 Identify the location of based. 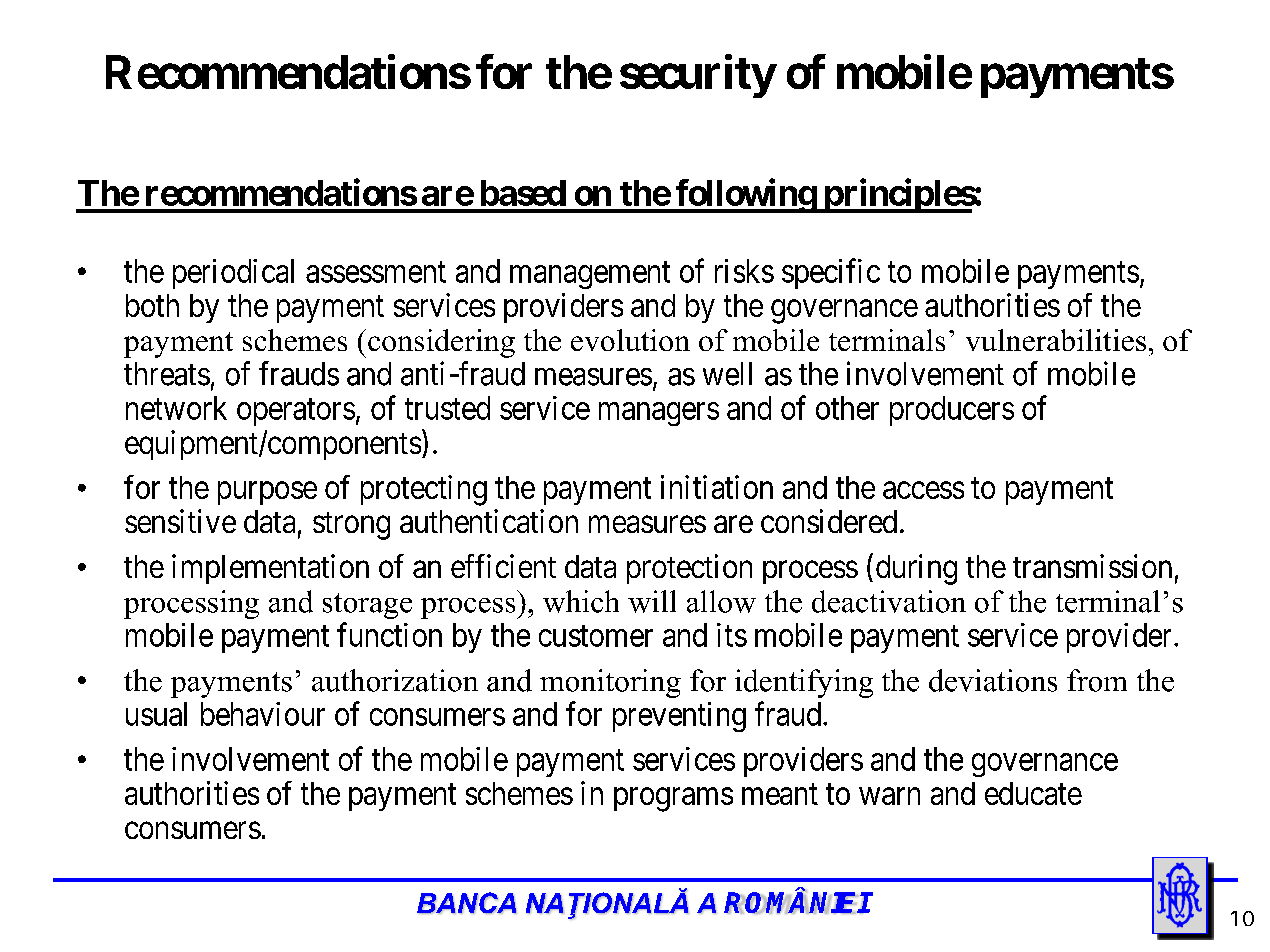
(523, 193).
